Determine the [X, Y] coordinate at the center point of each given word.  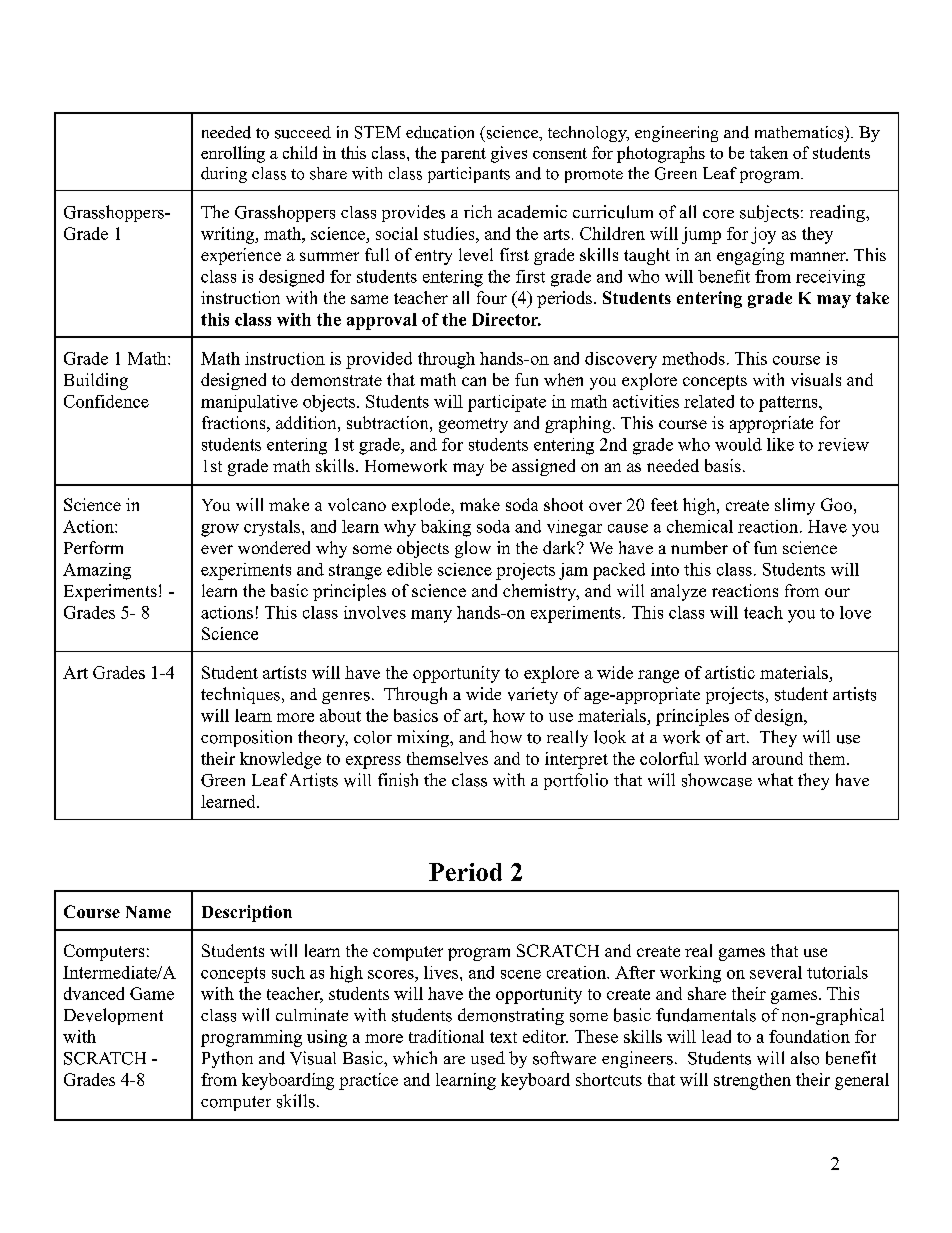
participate [507, 403]
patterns [789, 404]
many [431, 616]
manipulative [249, 403]
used [488, 1058]
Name [148, 912]
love [855, 612]
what [775, 779]
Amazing [97, 571]
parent [463, 155]
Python [227, 1059]
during [224, 175]
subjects [769, 213]
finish [398, 780]
